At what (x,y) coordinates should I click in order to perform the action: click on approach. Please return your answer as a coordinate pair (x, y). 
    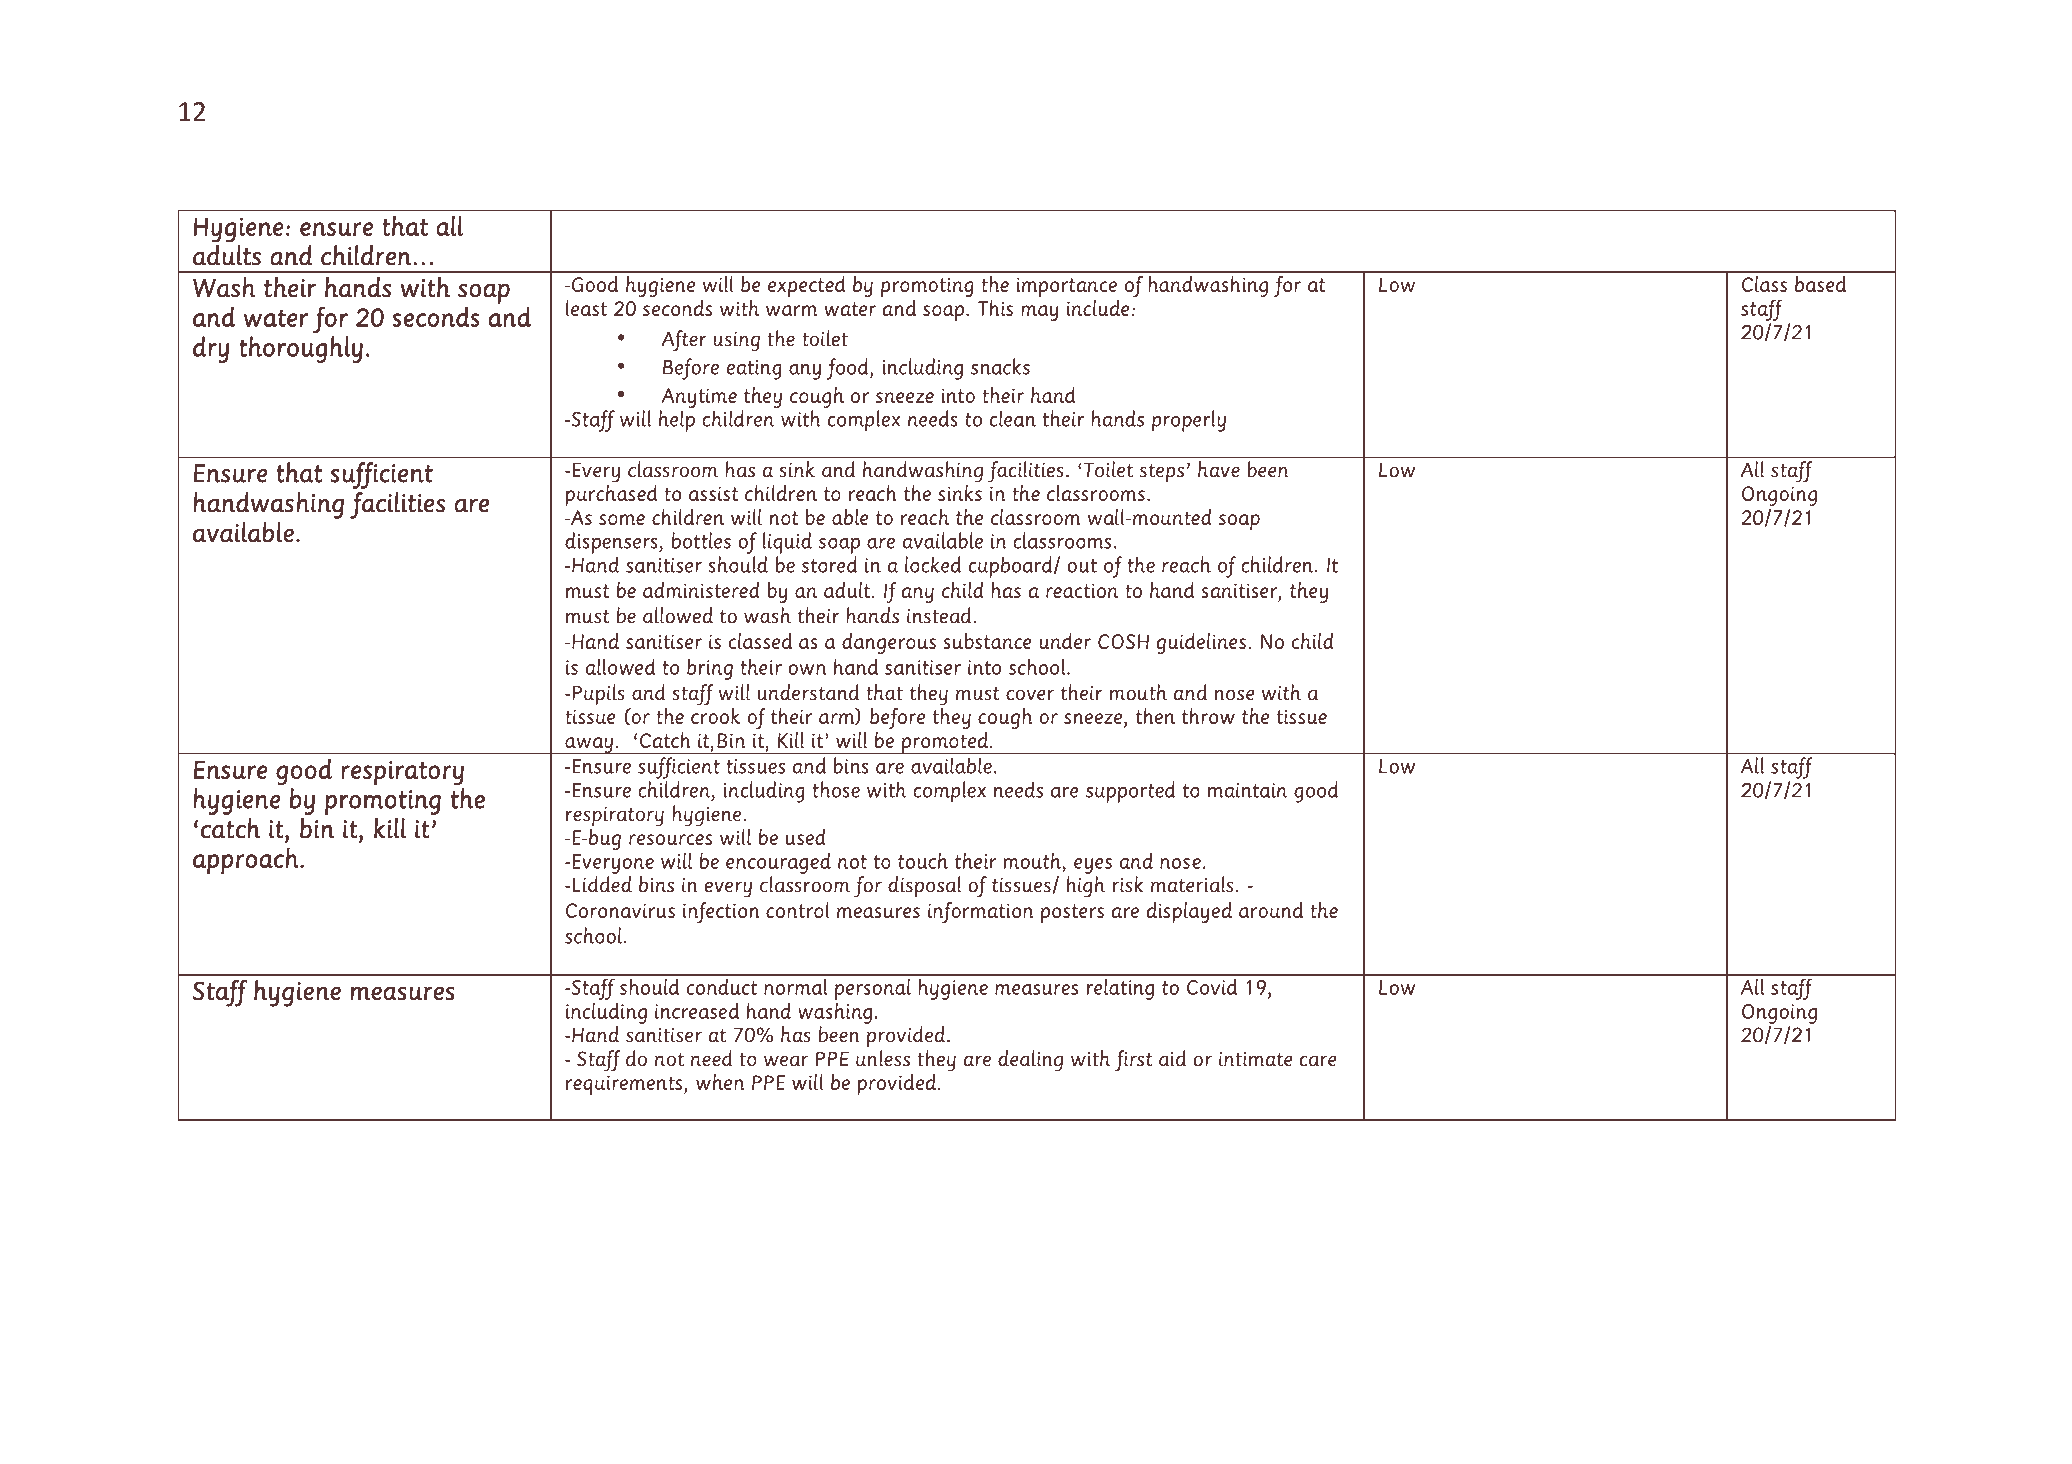
    Looking at the image, I should click on (247, 860).
